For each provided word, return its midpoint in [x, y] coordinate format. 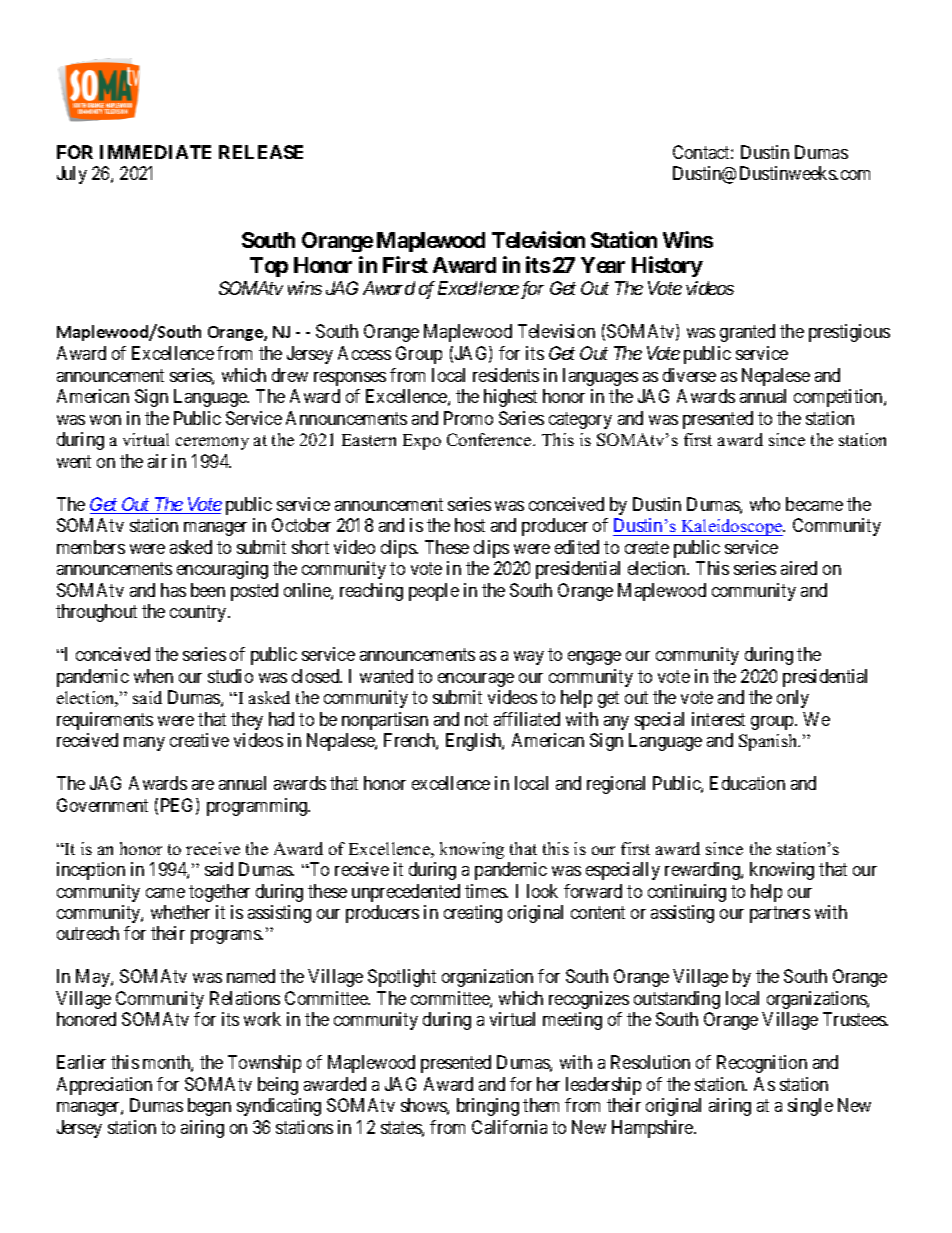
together [219, 893]
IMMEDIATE [155, 152]
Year [603, 265]
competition [839, 398]
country [199, 613]
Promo [468, 418]
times [486, 891]
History [667, 266]
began [209, 1107]
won [105, 420]
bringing [488, 1107]
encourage [476, 680]
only [793, 699]
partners [780, 914]
